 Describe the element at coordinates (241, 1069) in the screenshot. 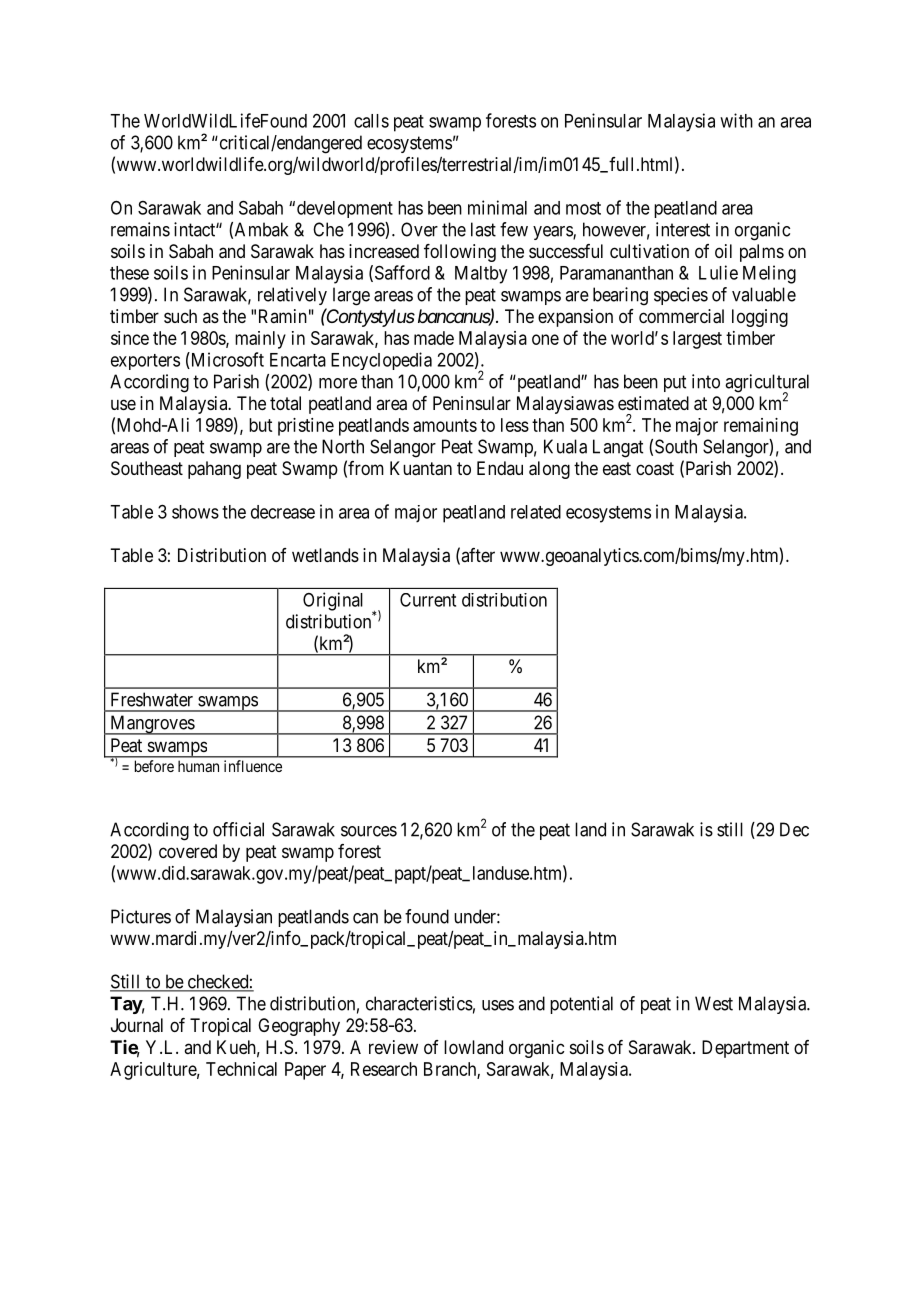

I see `Technical` at that location.
